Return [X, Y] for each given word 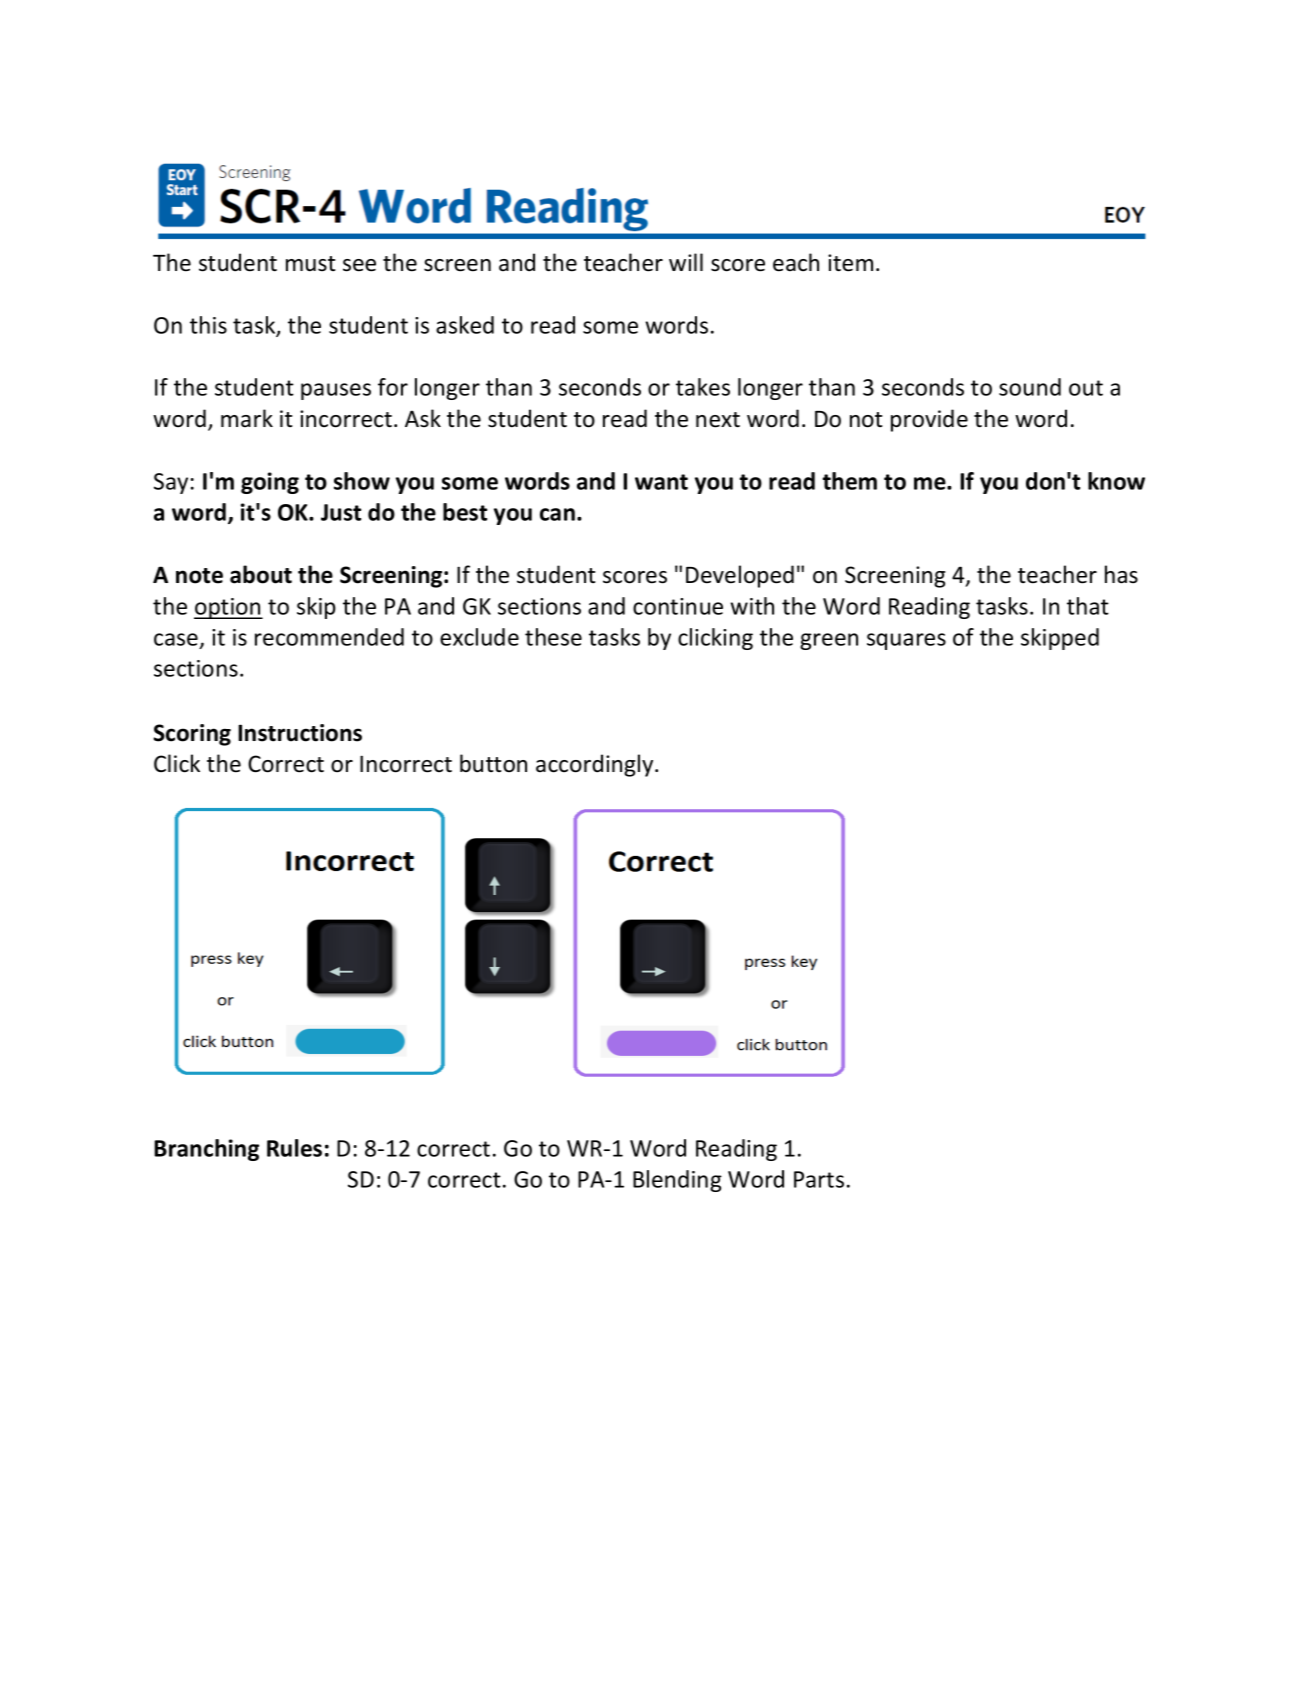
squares [906, 641]
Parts [819, 1179]
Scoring [192, 735]
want [661, 482]
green [829, 641]
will [686, 262]
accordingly [596, 765]
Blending [677, 1181]
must [310, 264]
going [270, 483]
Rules [294, 1148]
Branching [206, 1150]
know [1116, 481]
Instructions [300, 733]
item [850, 263]
